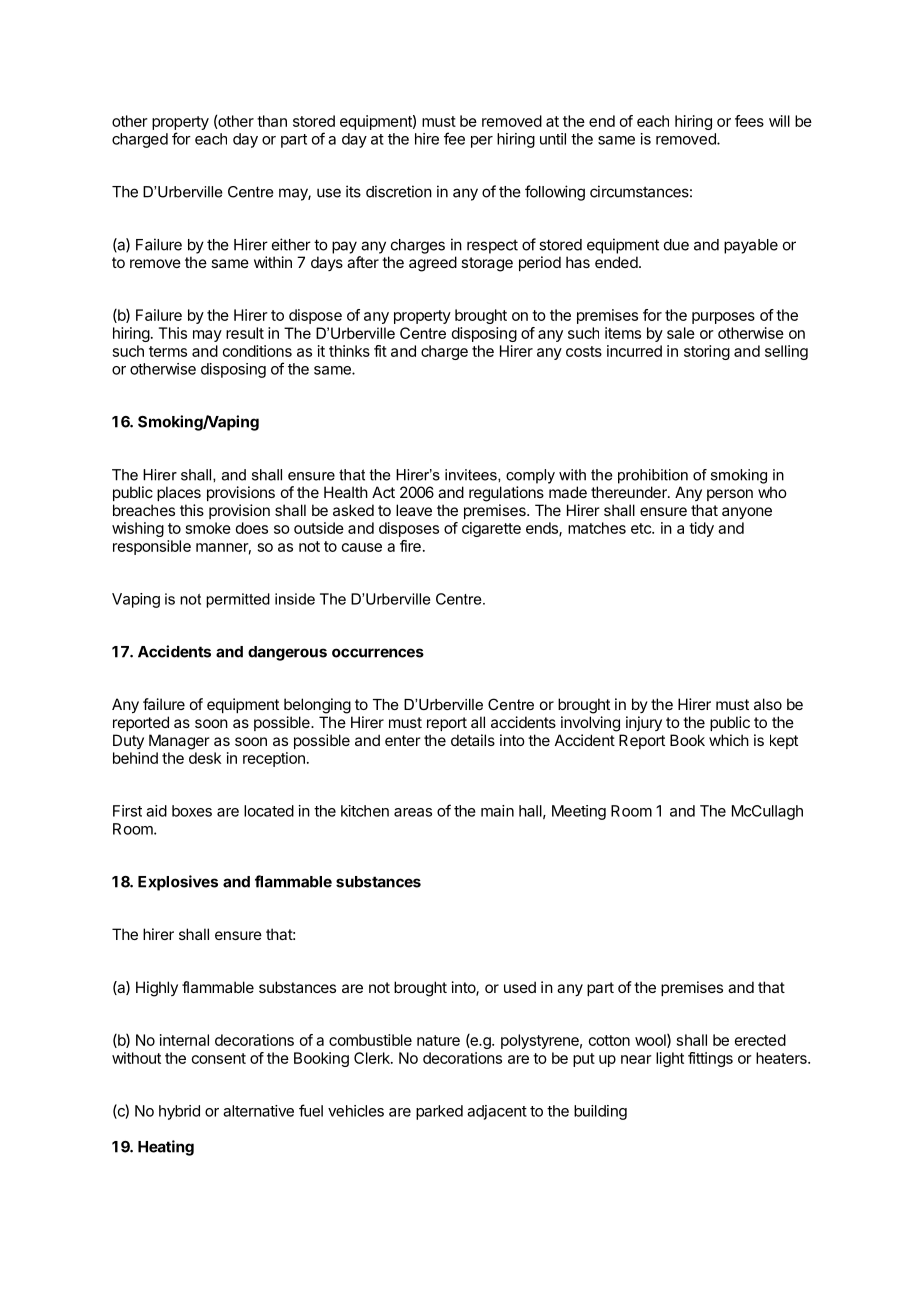 The image size is (924, 1308). I want to click on than, so click(272, 121).
